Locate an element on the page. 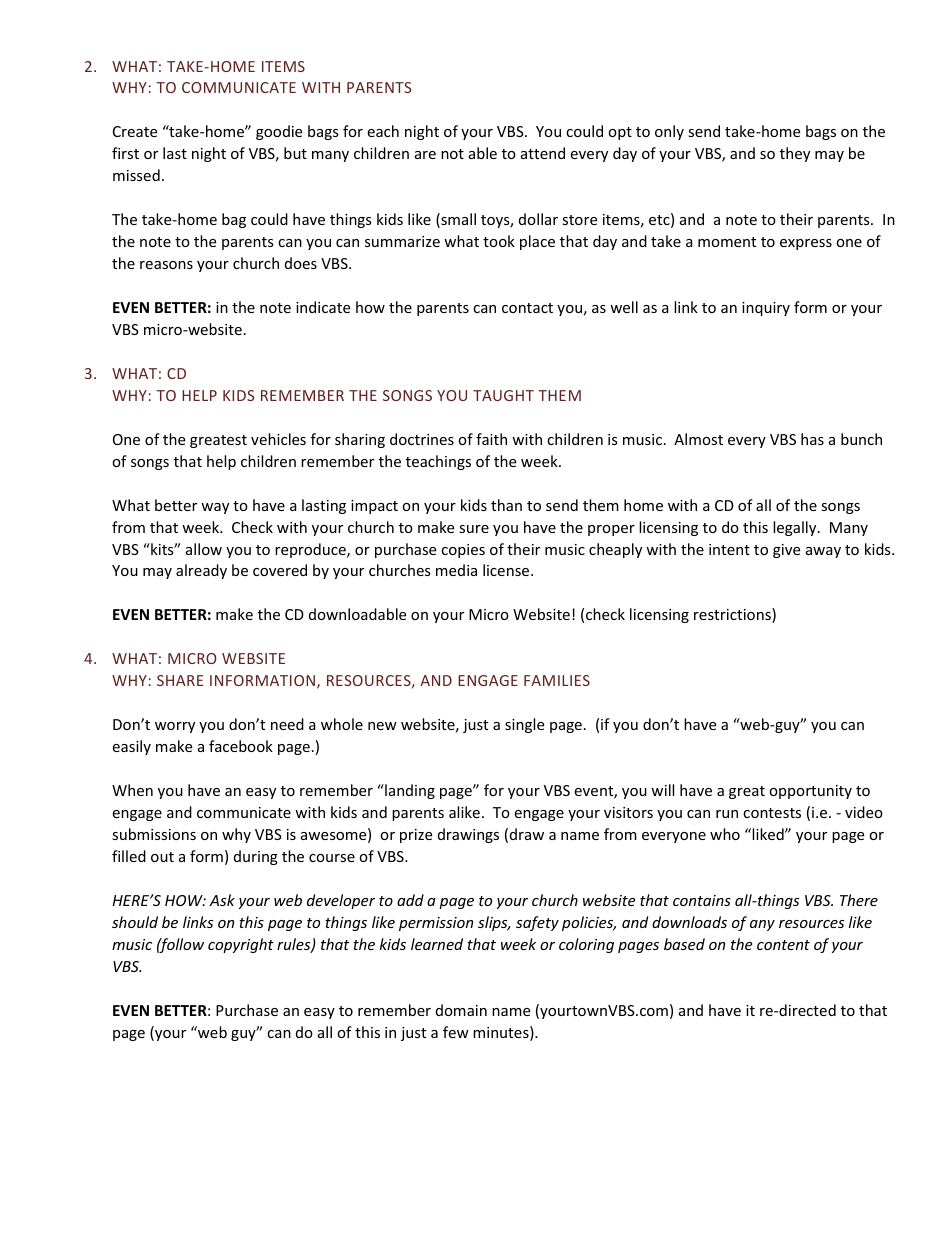 The width and height of the image is (952, 1233). domain is located at coordinates (461, 1010).
